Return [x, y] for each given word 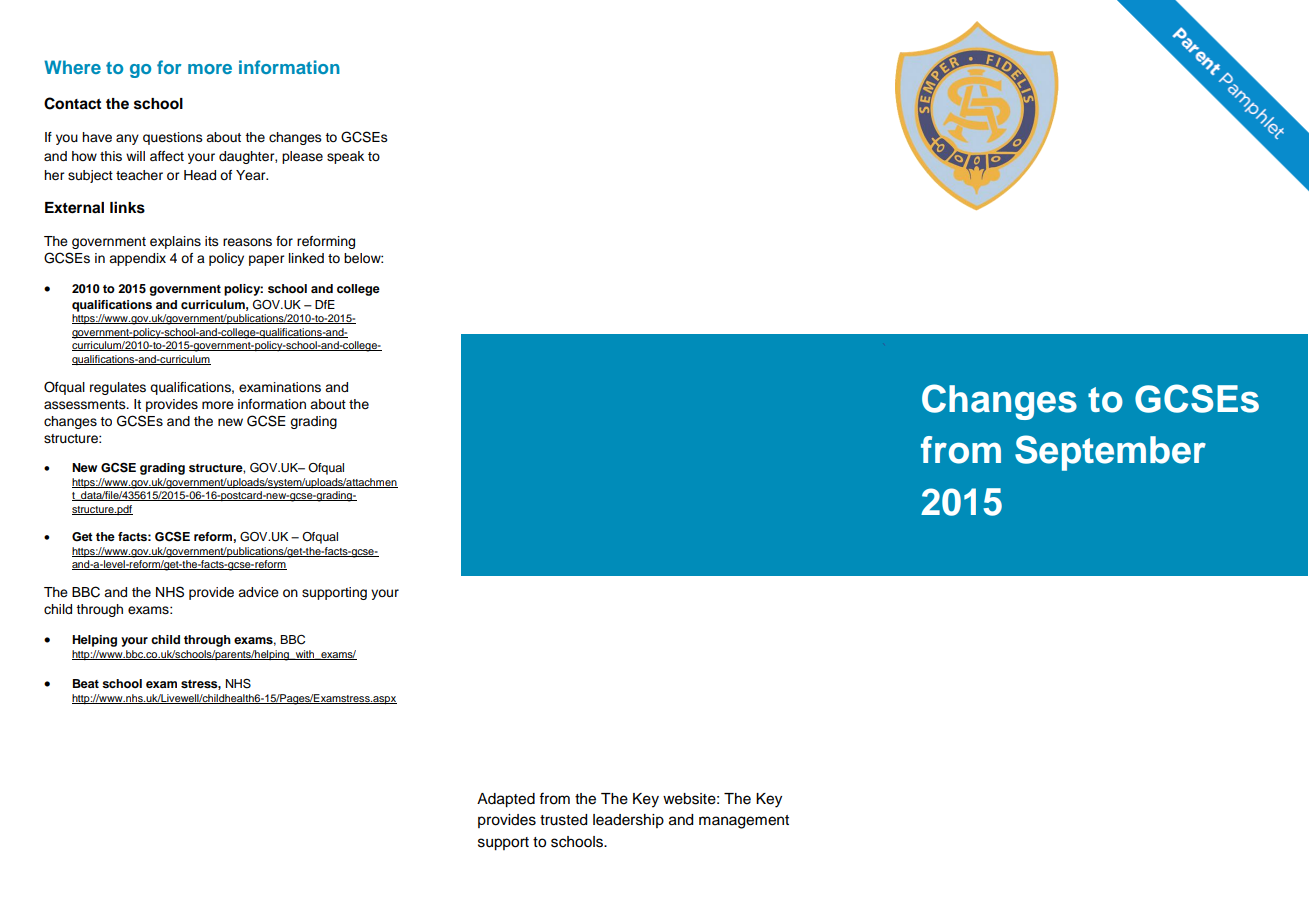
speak [345, 157]
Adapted [506, 800]
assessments [86, 405]
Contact [72, 103]
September [1110, 453]
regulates [118, 388]
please [302, 157]
